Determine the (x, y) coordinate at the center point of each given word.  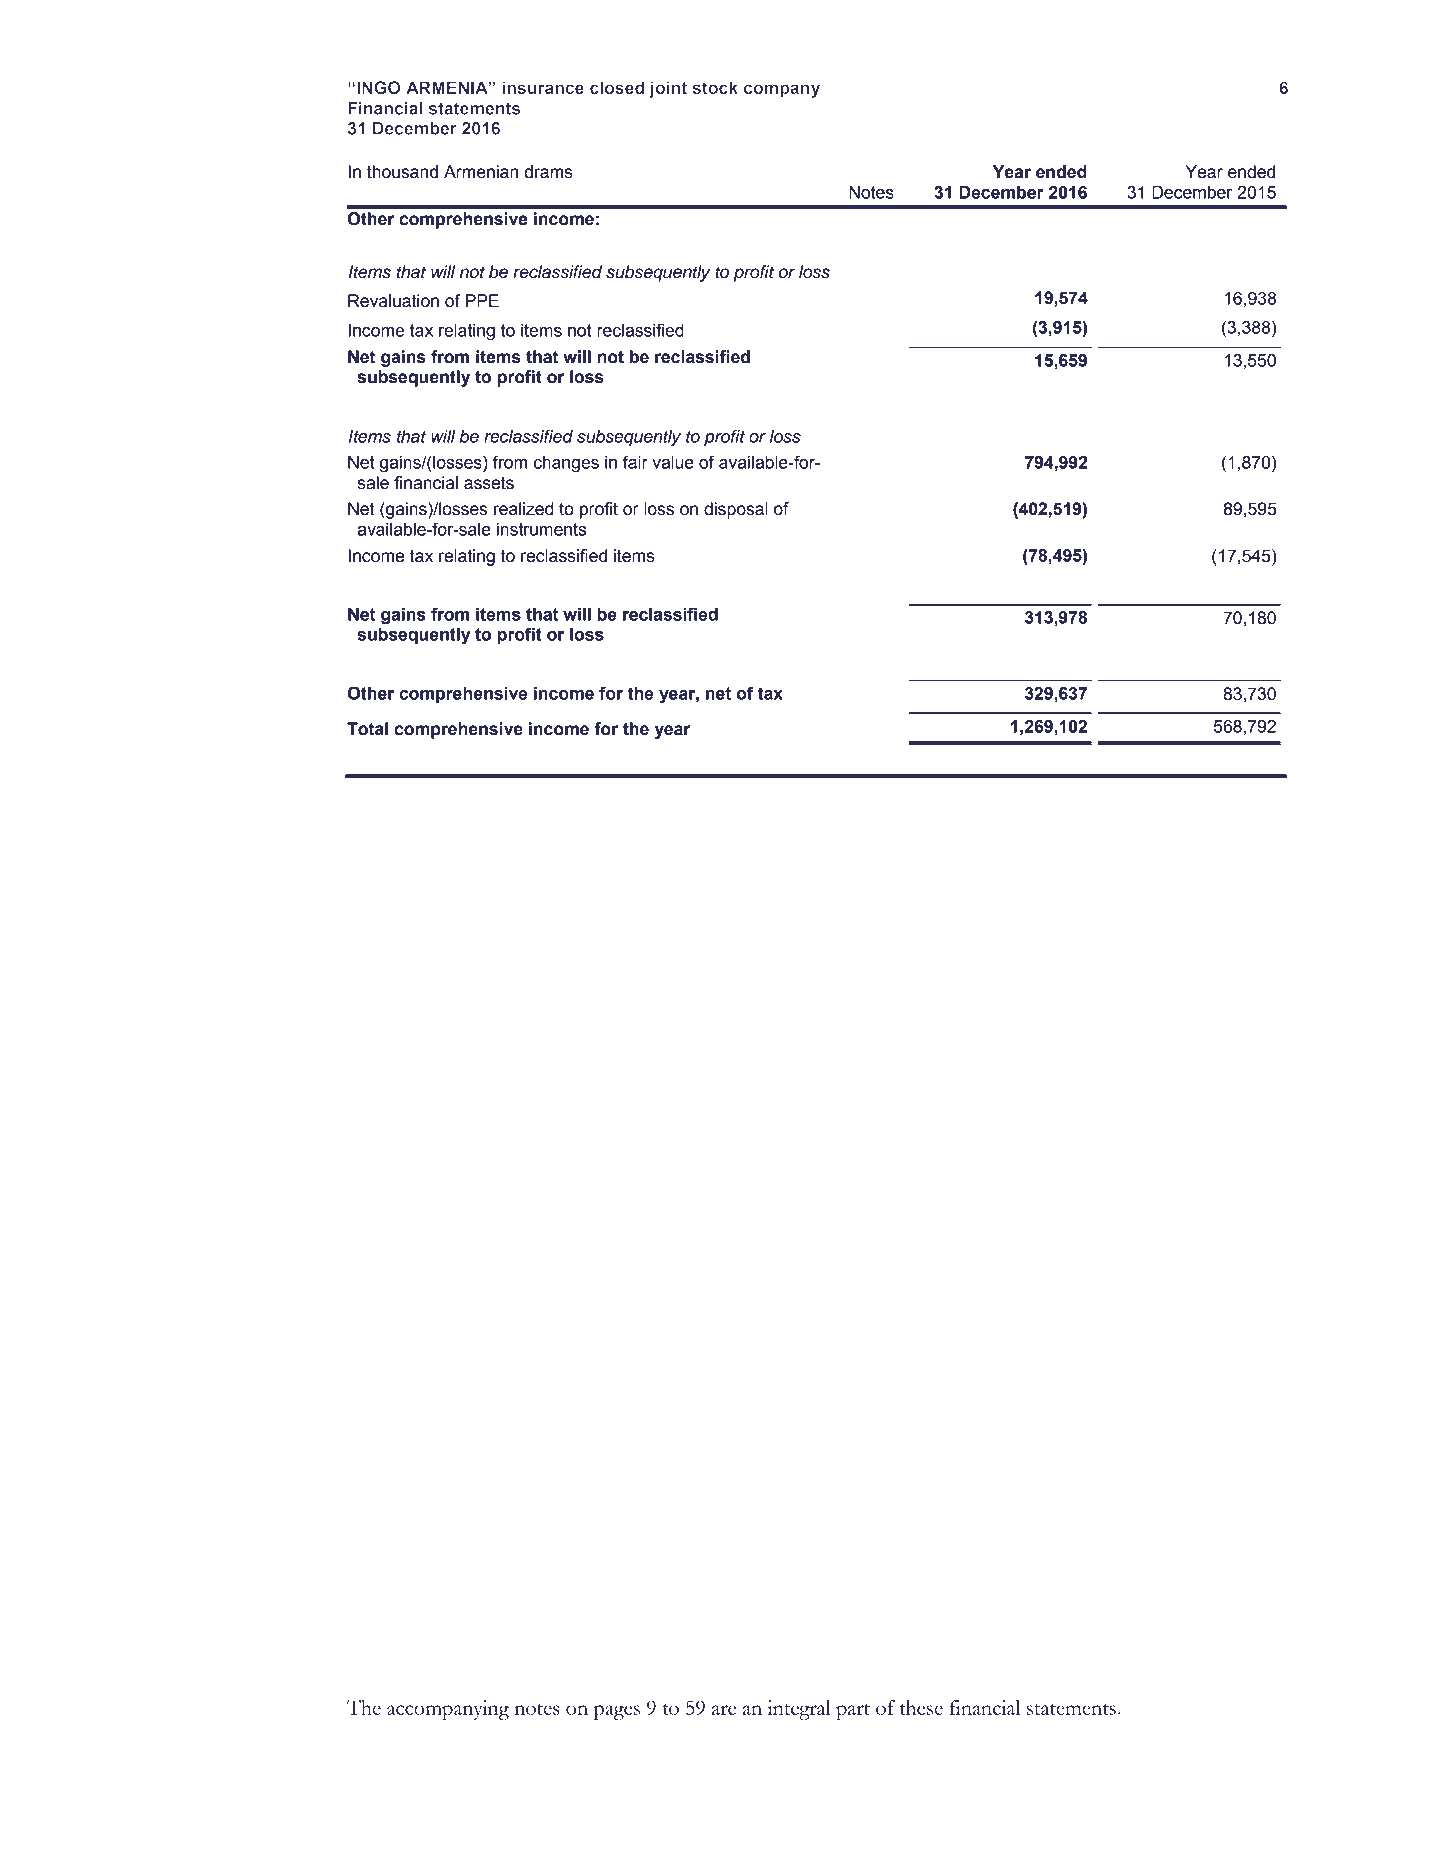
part (853, 1711)
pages (617, 1712)
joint (668, 89)
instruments (541, 529)
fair (635, 462)
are (724, 1710)
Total (367, 729)
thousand (402, 172)
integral (799, 1710)
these (921, 1707)
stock (715, 87)
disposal (735, 510)
